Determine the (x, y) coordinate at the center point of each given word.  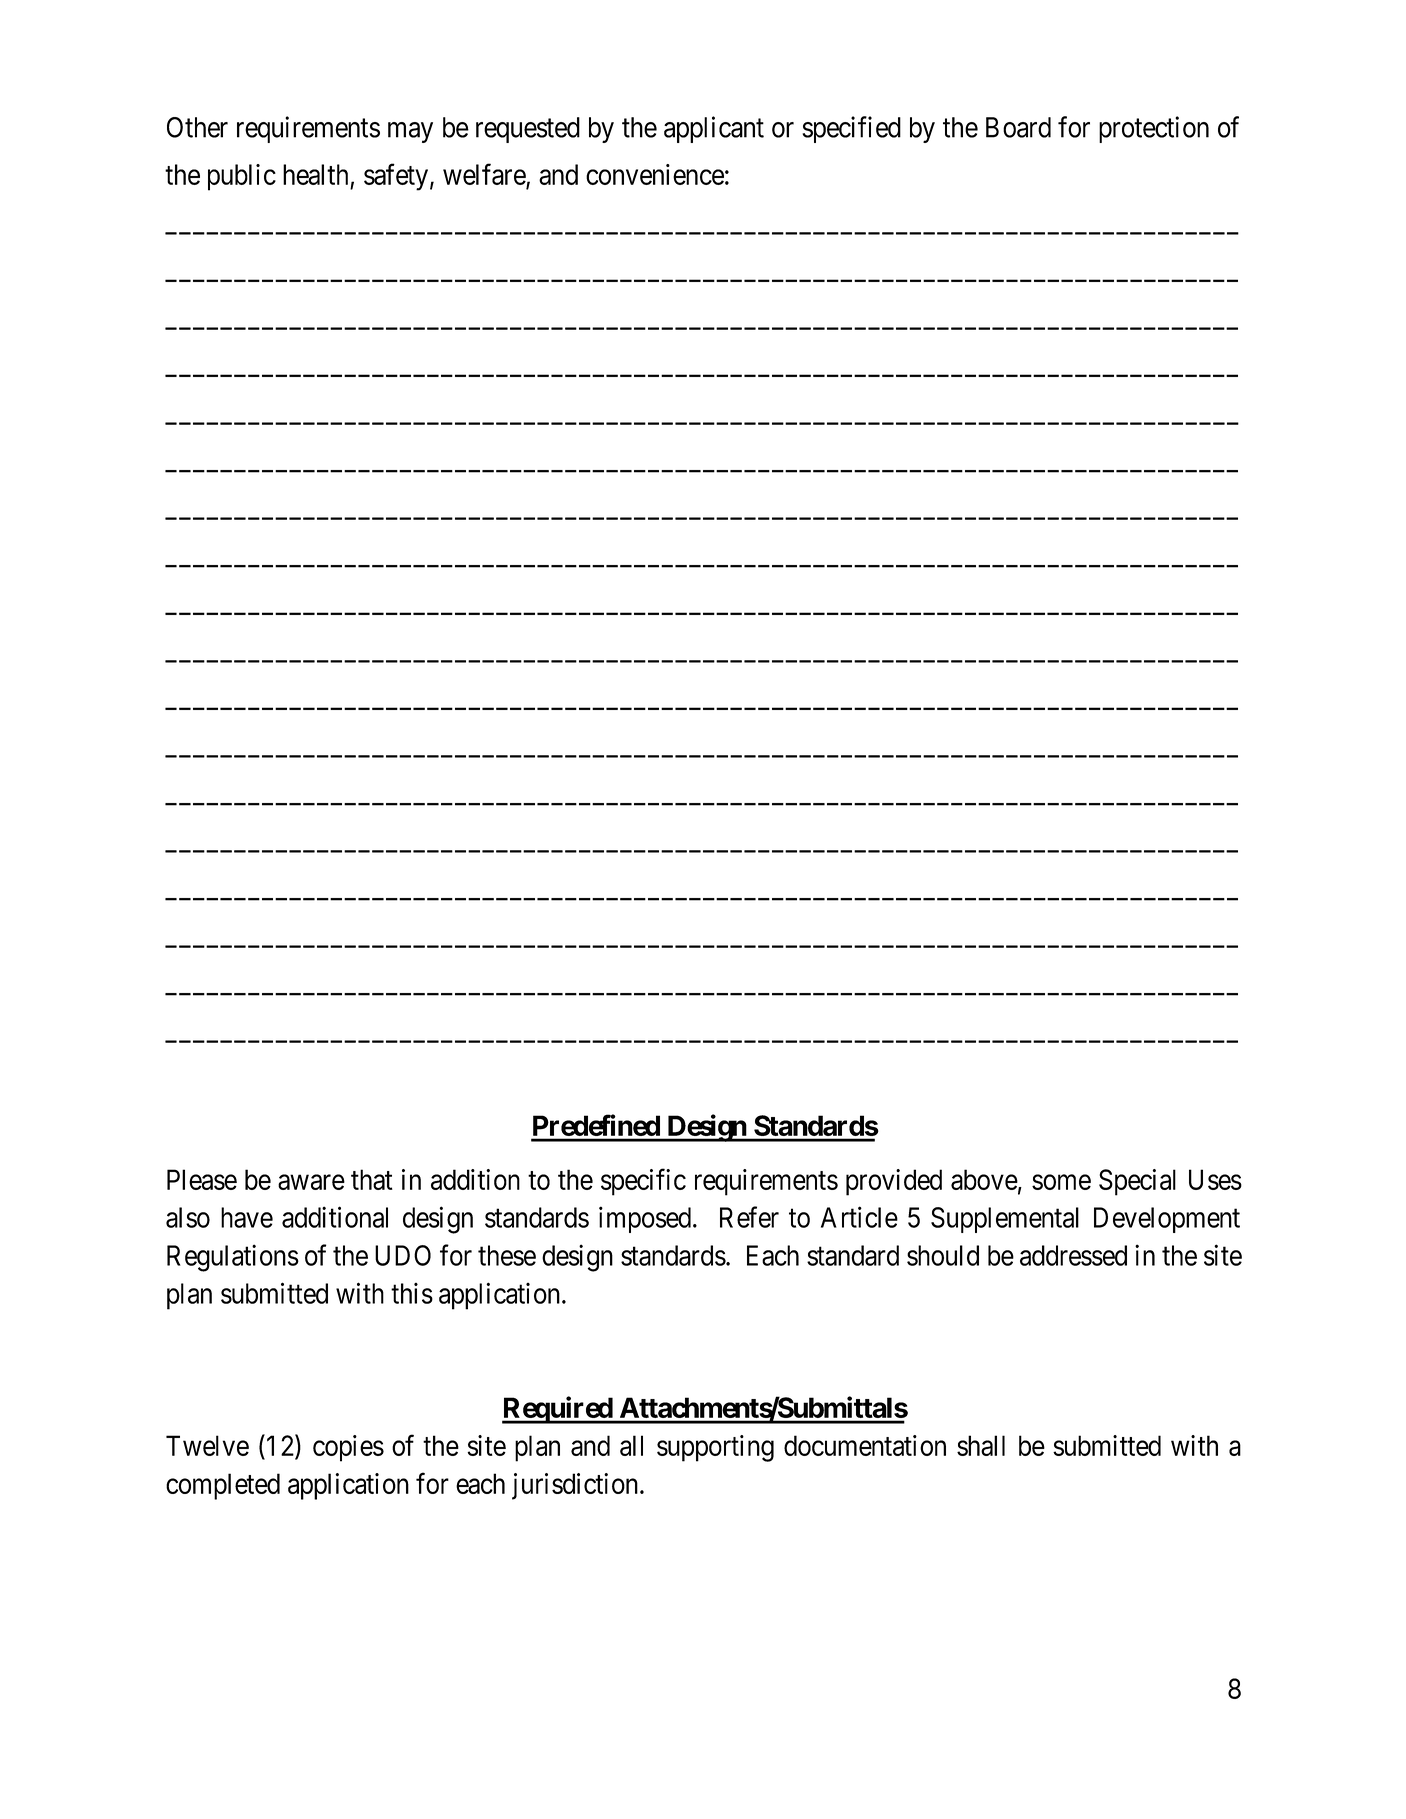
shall (981, 1445)
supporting (715, 1448)
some (1061, 1182)
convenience (655, 174)
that (372, 1179)
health (315, 174)
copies (348, 1448)
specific (643, 1182)
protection (1154, 129)
